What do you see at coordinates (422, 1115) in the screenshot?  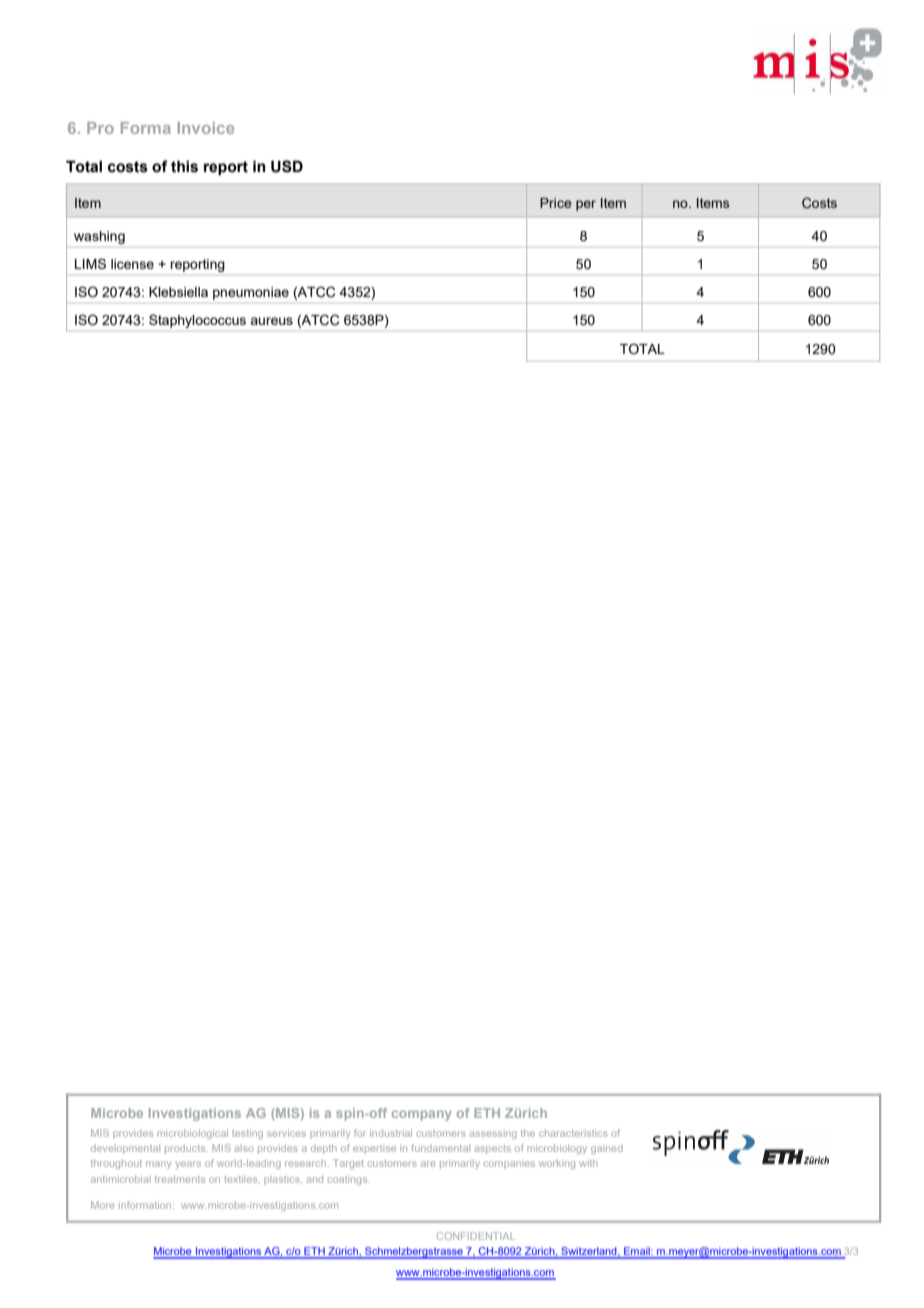 I see `company` at bounding box center [422, 1115].
